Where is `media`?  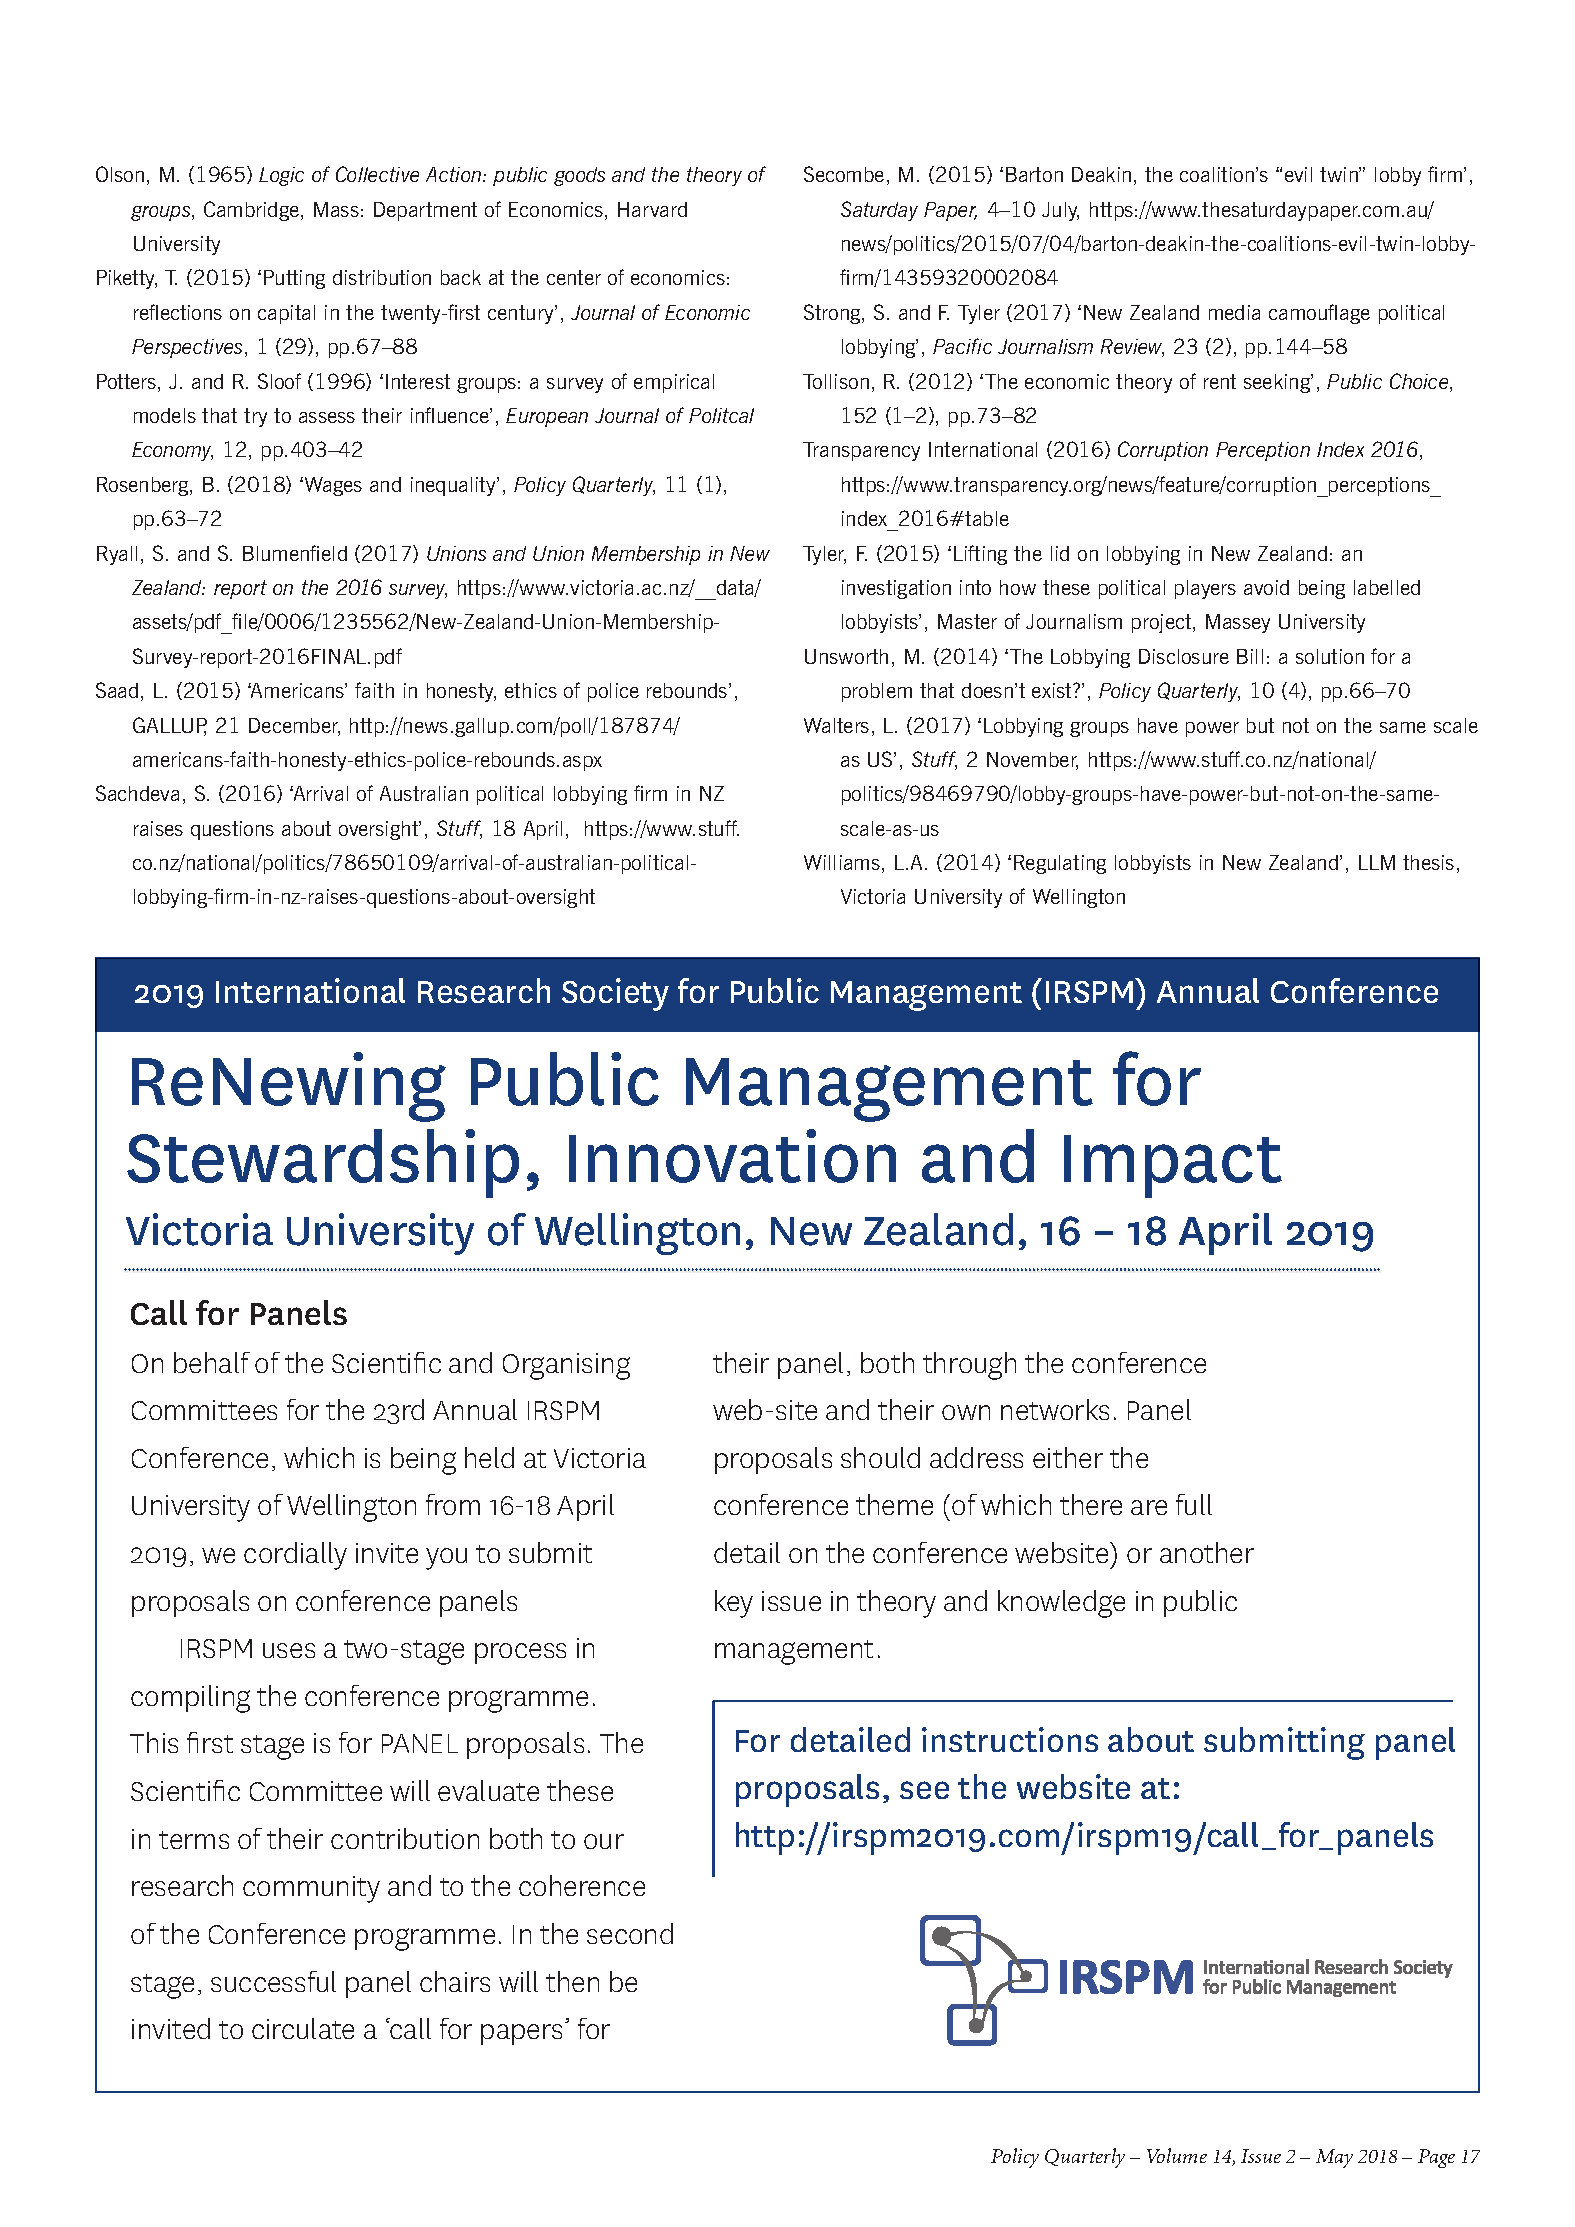
media is located at coordinates (1234, 312).
